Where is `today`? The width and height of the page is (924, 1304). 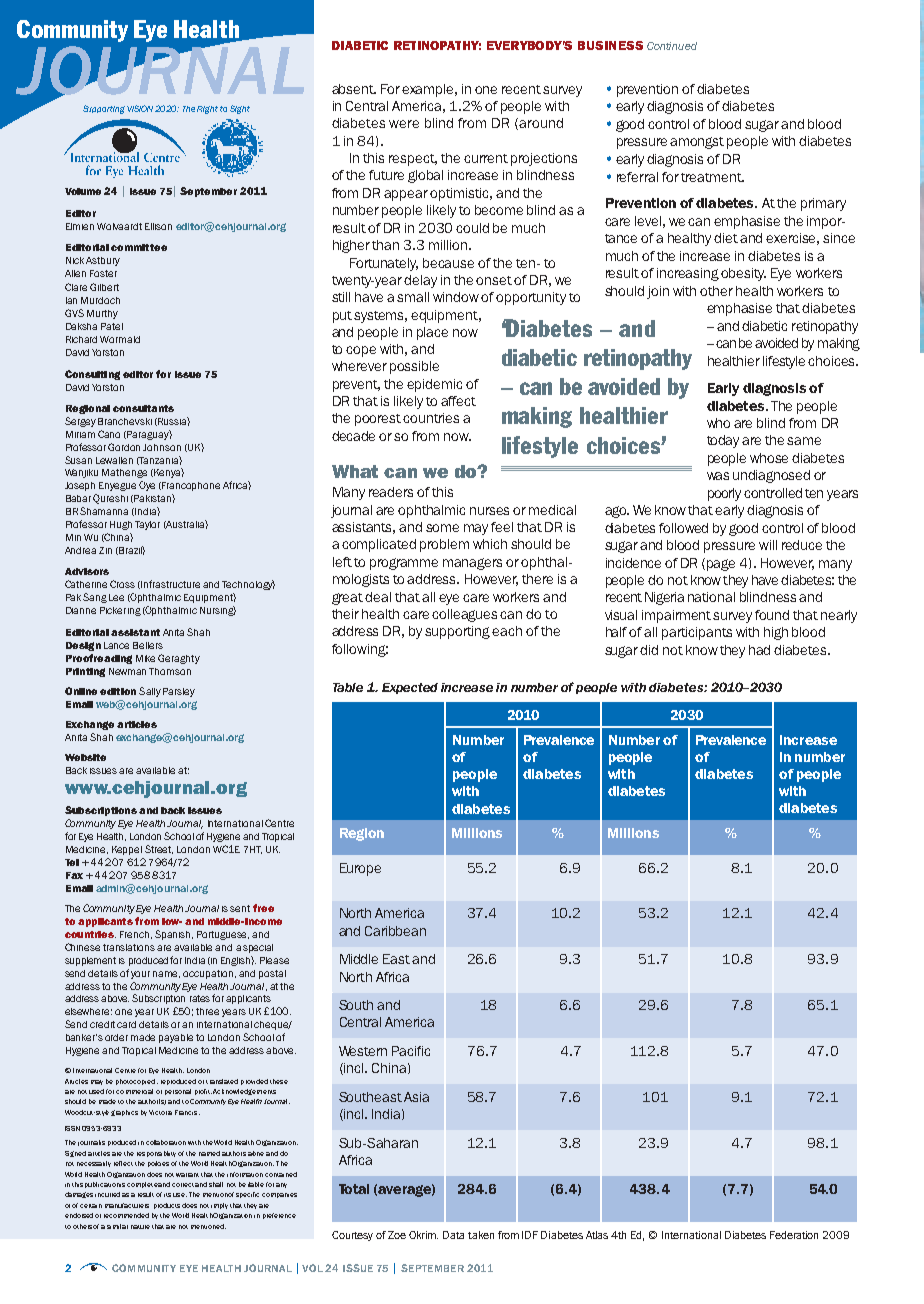
today is located at coordinates (723, 441).
